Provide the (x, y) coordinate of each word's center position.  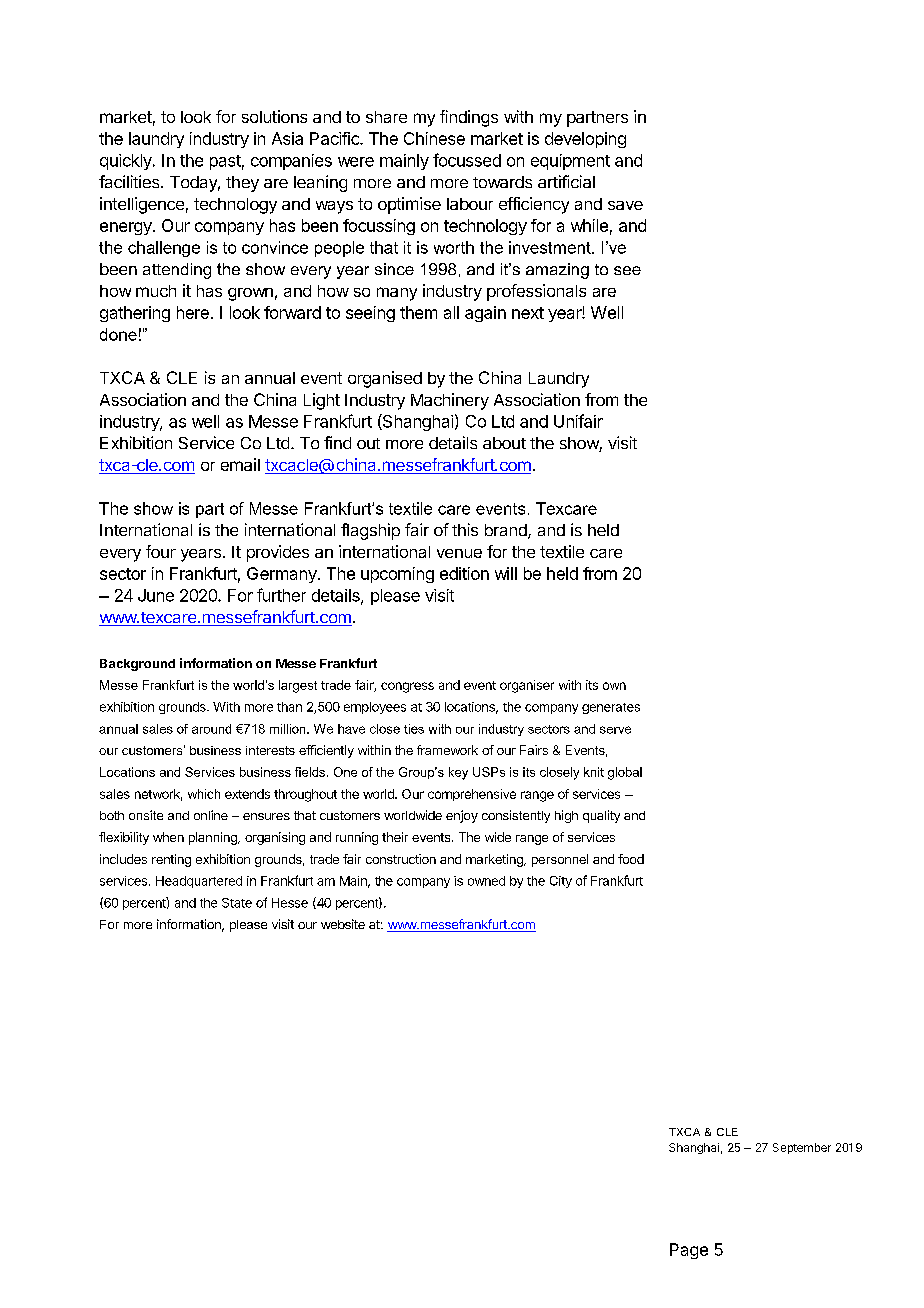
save (625, 205)
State (237, 903)
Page (689, 1251)
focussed (467, 160)
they (242, 184)
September (802, 1148)
